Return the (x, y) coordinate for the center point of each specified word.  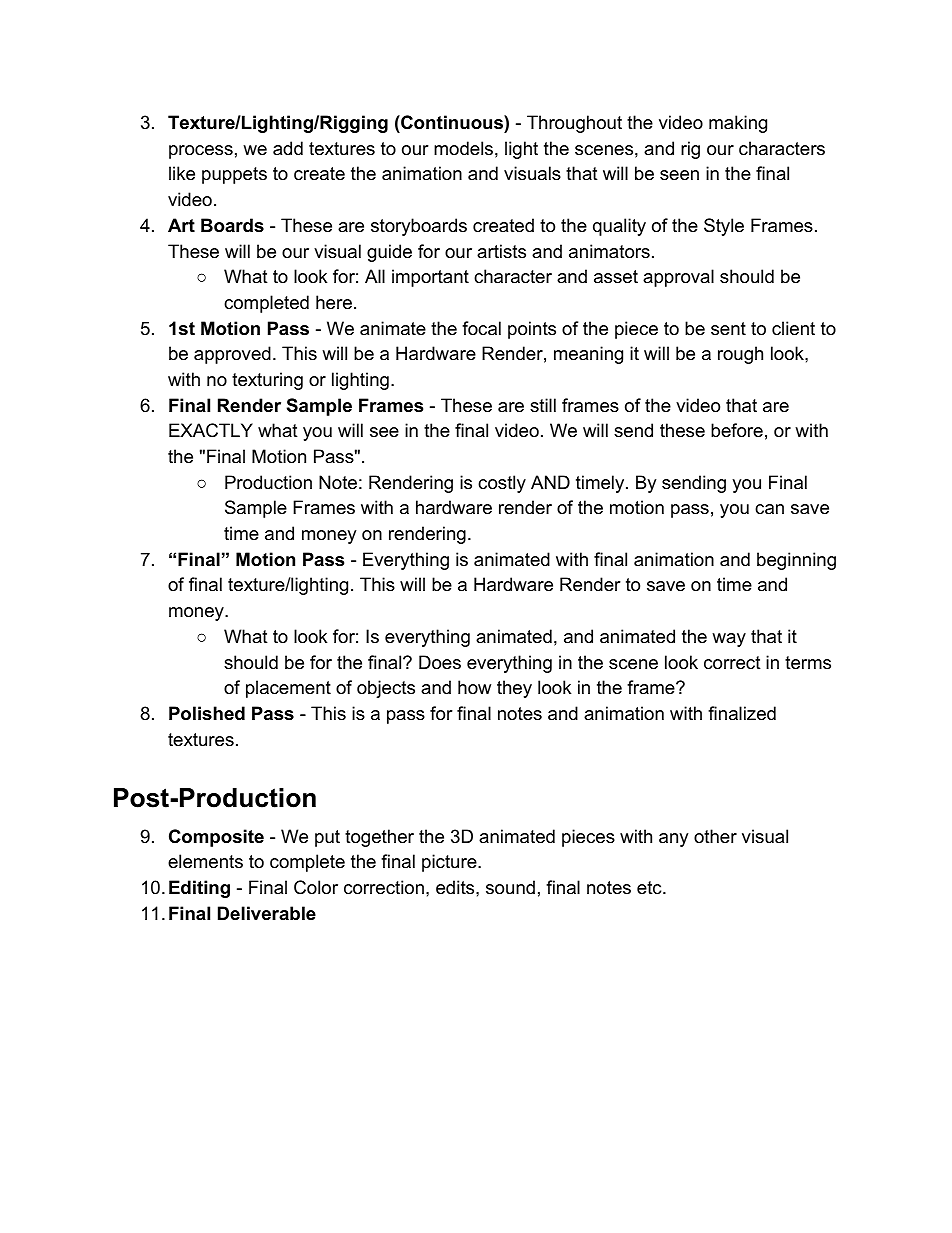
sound (510, 887)
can (769, 509)
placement (288, 689)
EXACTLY (211, 430)
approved (232, 355)
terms (808, 663)
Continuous (452, 122)
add (288, 148)
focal (481, 328)
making (738, 124)
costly (502, 484)
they (514, 689)
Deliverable (267, 913)
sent (728, 328)
